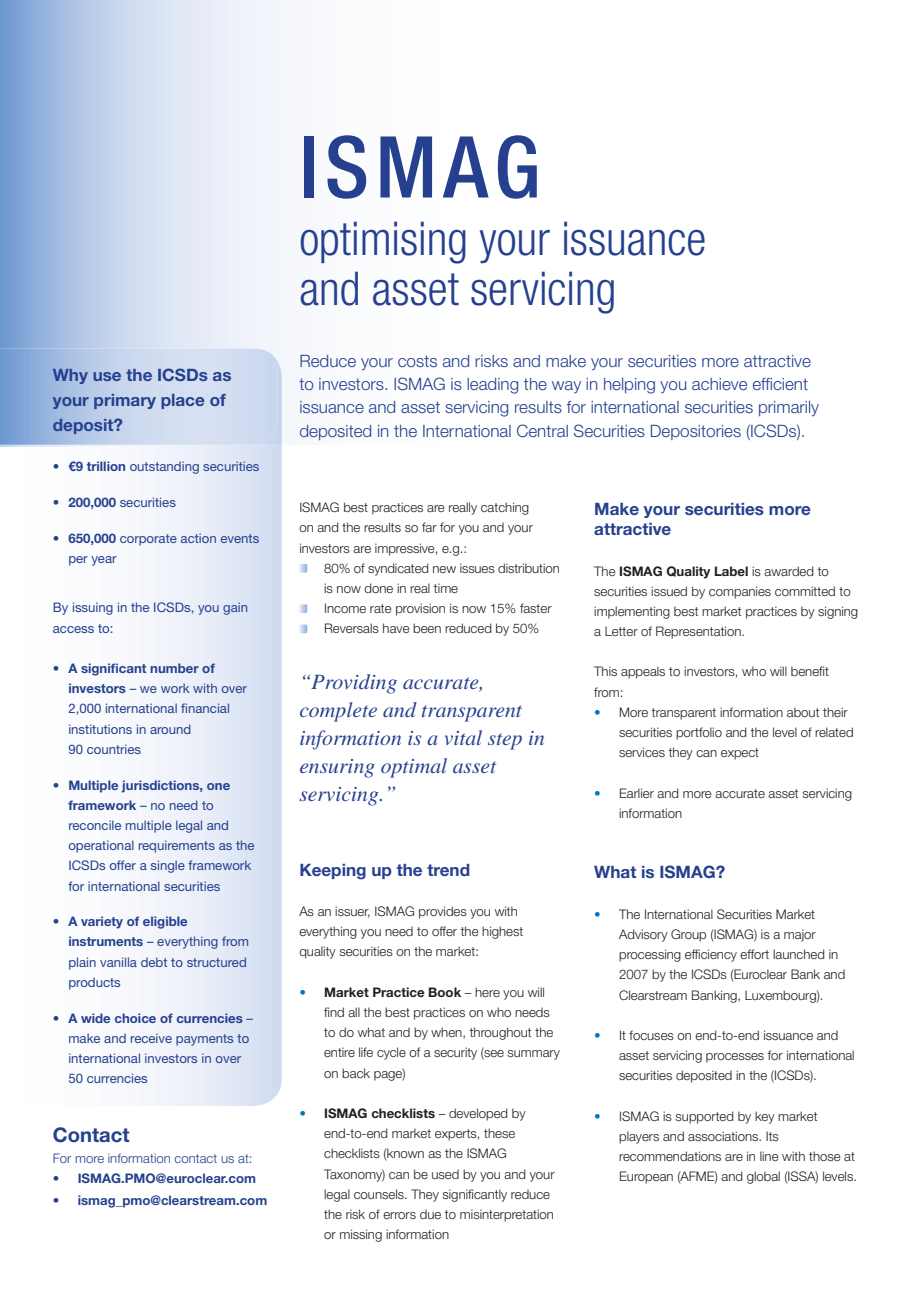 Image resolution: width=924 pixels, height=1308 pixels. Describe the element at coordinates (445, 992) in the document. I see `Book` at that location.
